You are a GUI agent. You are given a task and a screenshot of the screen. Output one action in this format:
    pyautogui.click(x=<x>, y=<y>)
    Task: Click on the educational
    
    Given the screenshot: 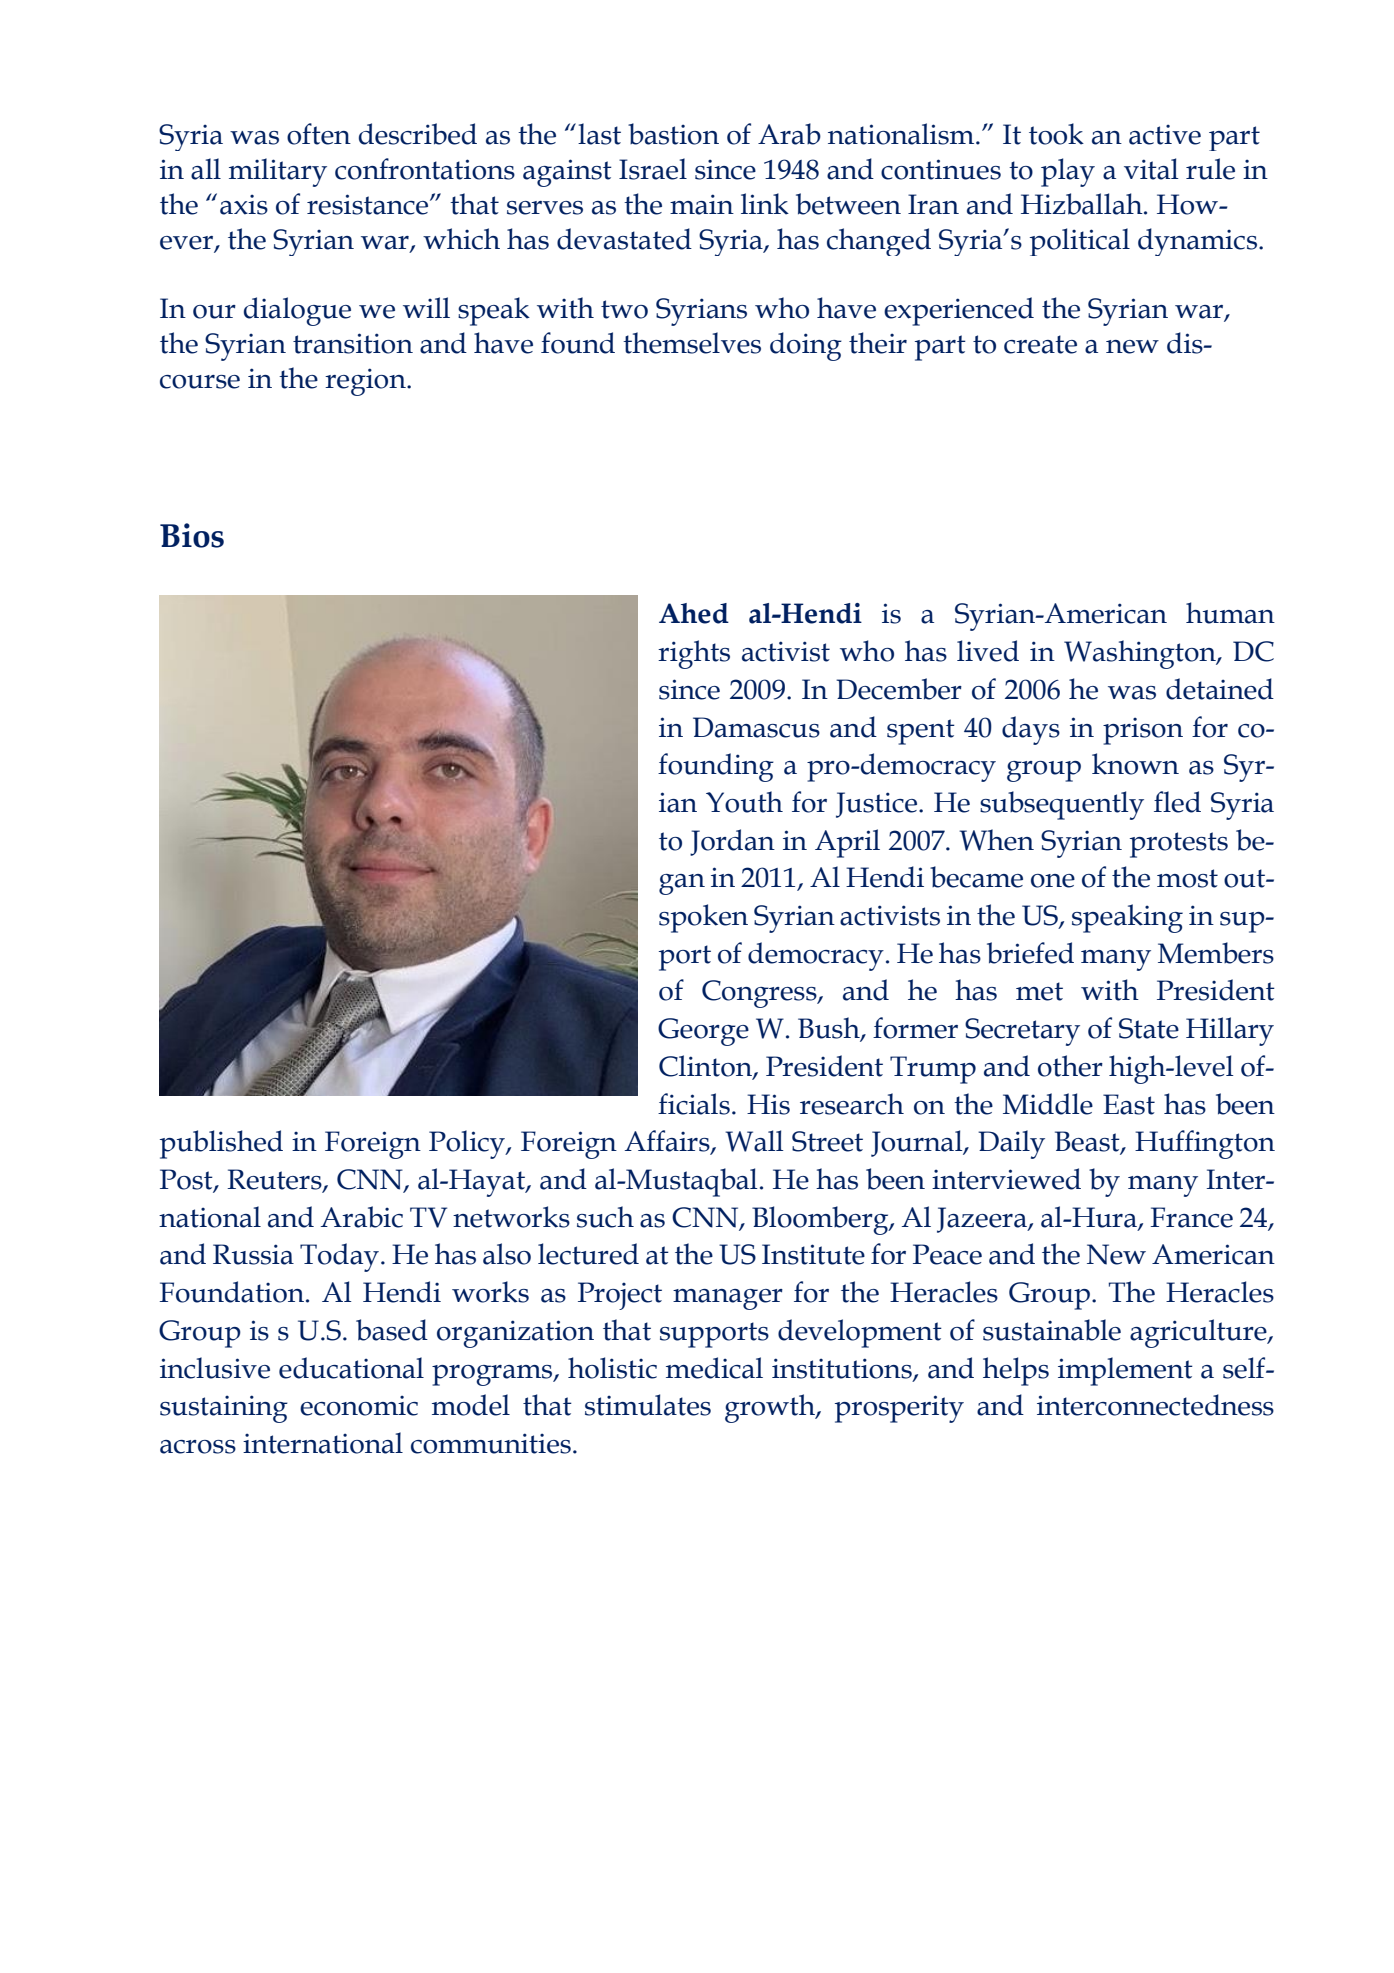 What is the action you would take?
    pyautogui.click(x=351, y=1368)
